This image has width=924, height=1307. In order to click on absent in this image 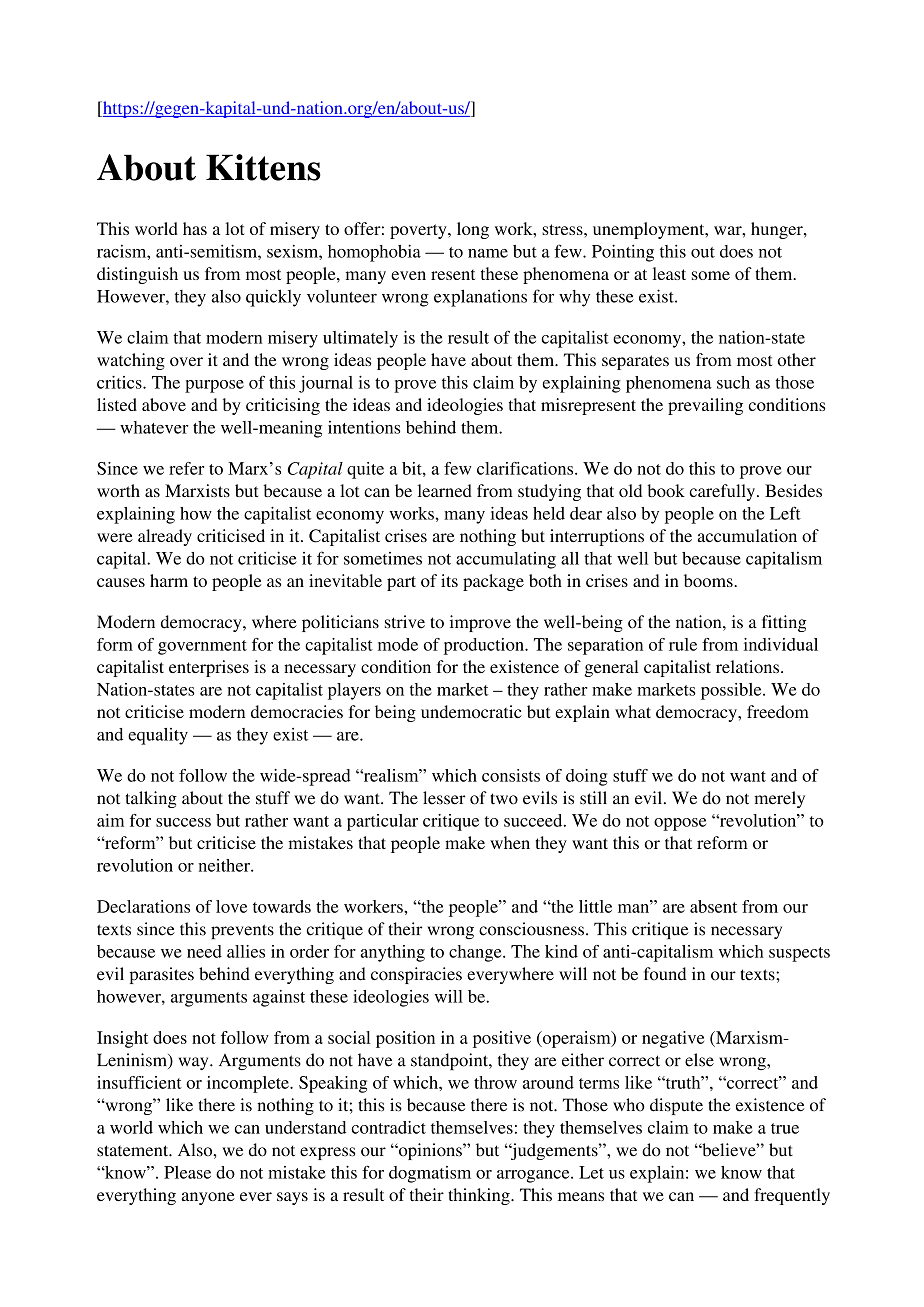, I will do `click(713, 906)`.
